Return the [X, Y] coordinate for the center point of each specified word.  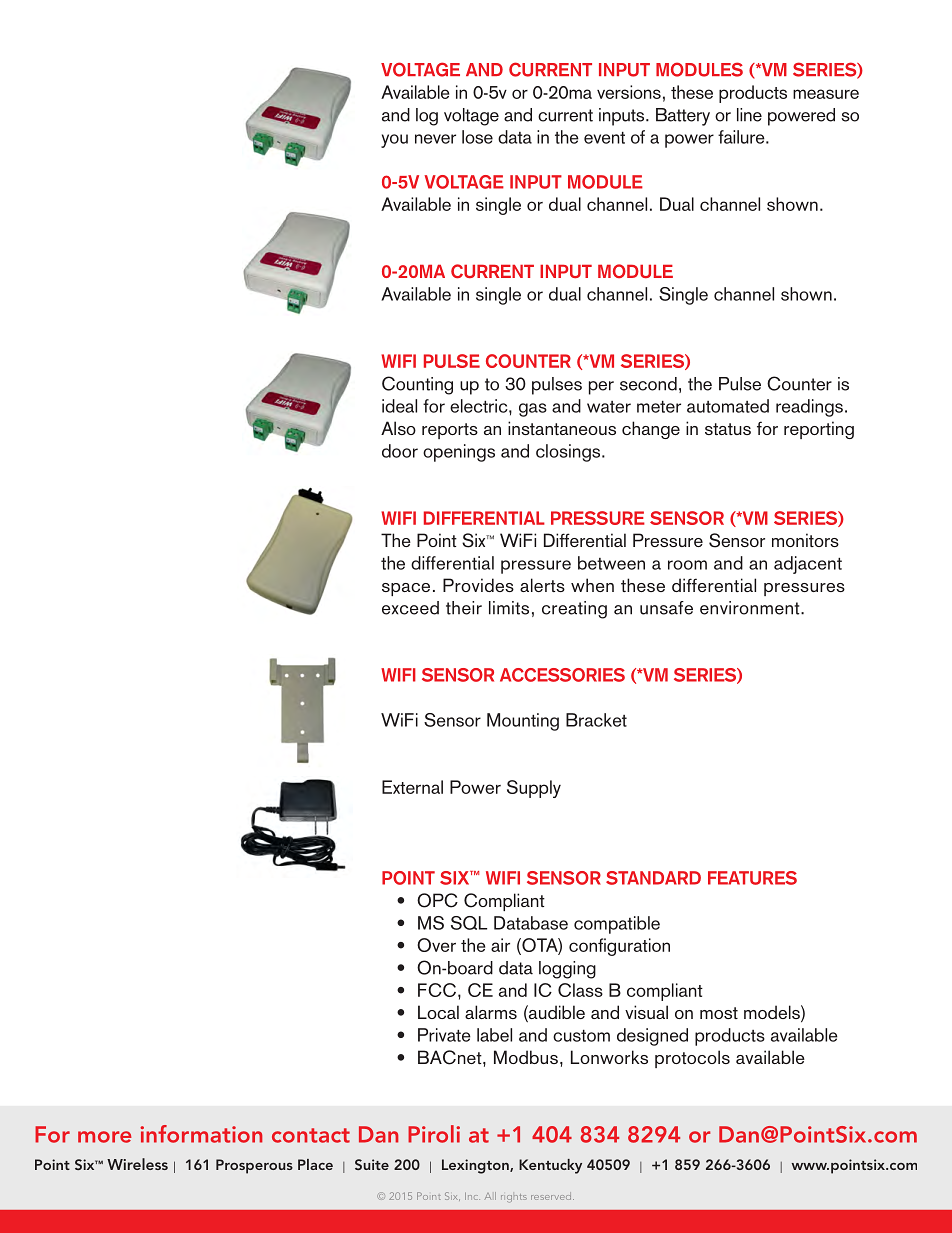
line [749, 115]
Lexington [476, 1166]
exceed [410, 608]
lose [477, 137]
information [201, 1134]
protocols [692, 1059]
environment [751, 608]
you [394, 141]
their [464, 608]
